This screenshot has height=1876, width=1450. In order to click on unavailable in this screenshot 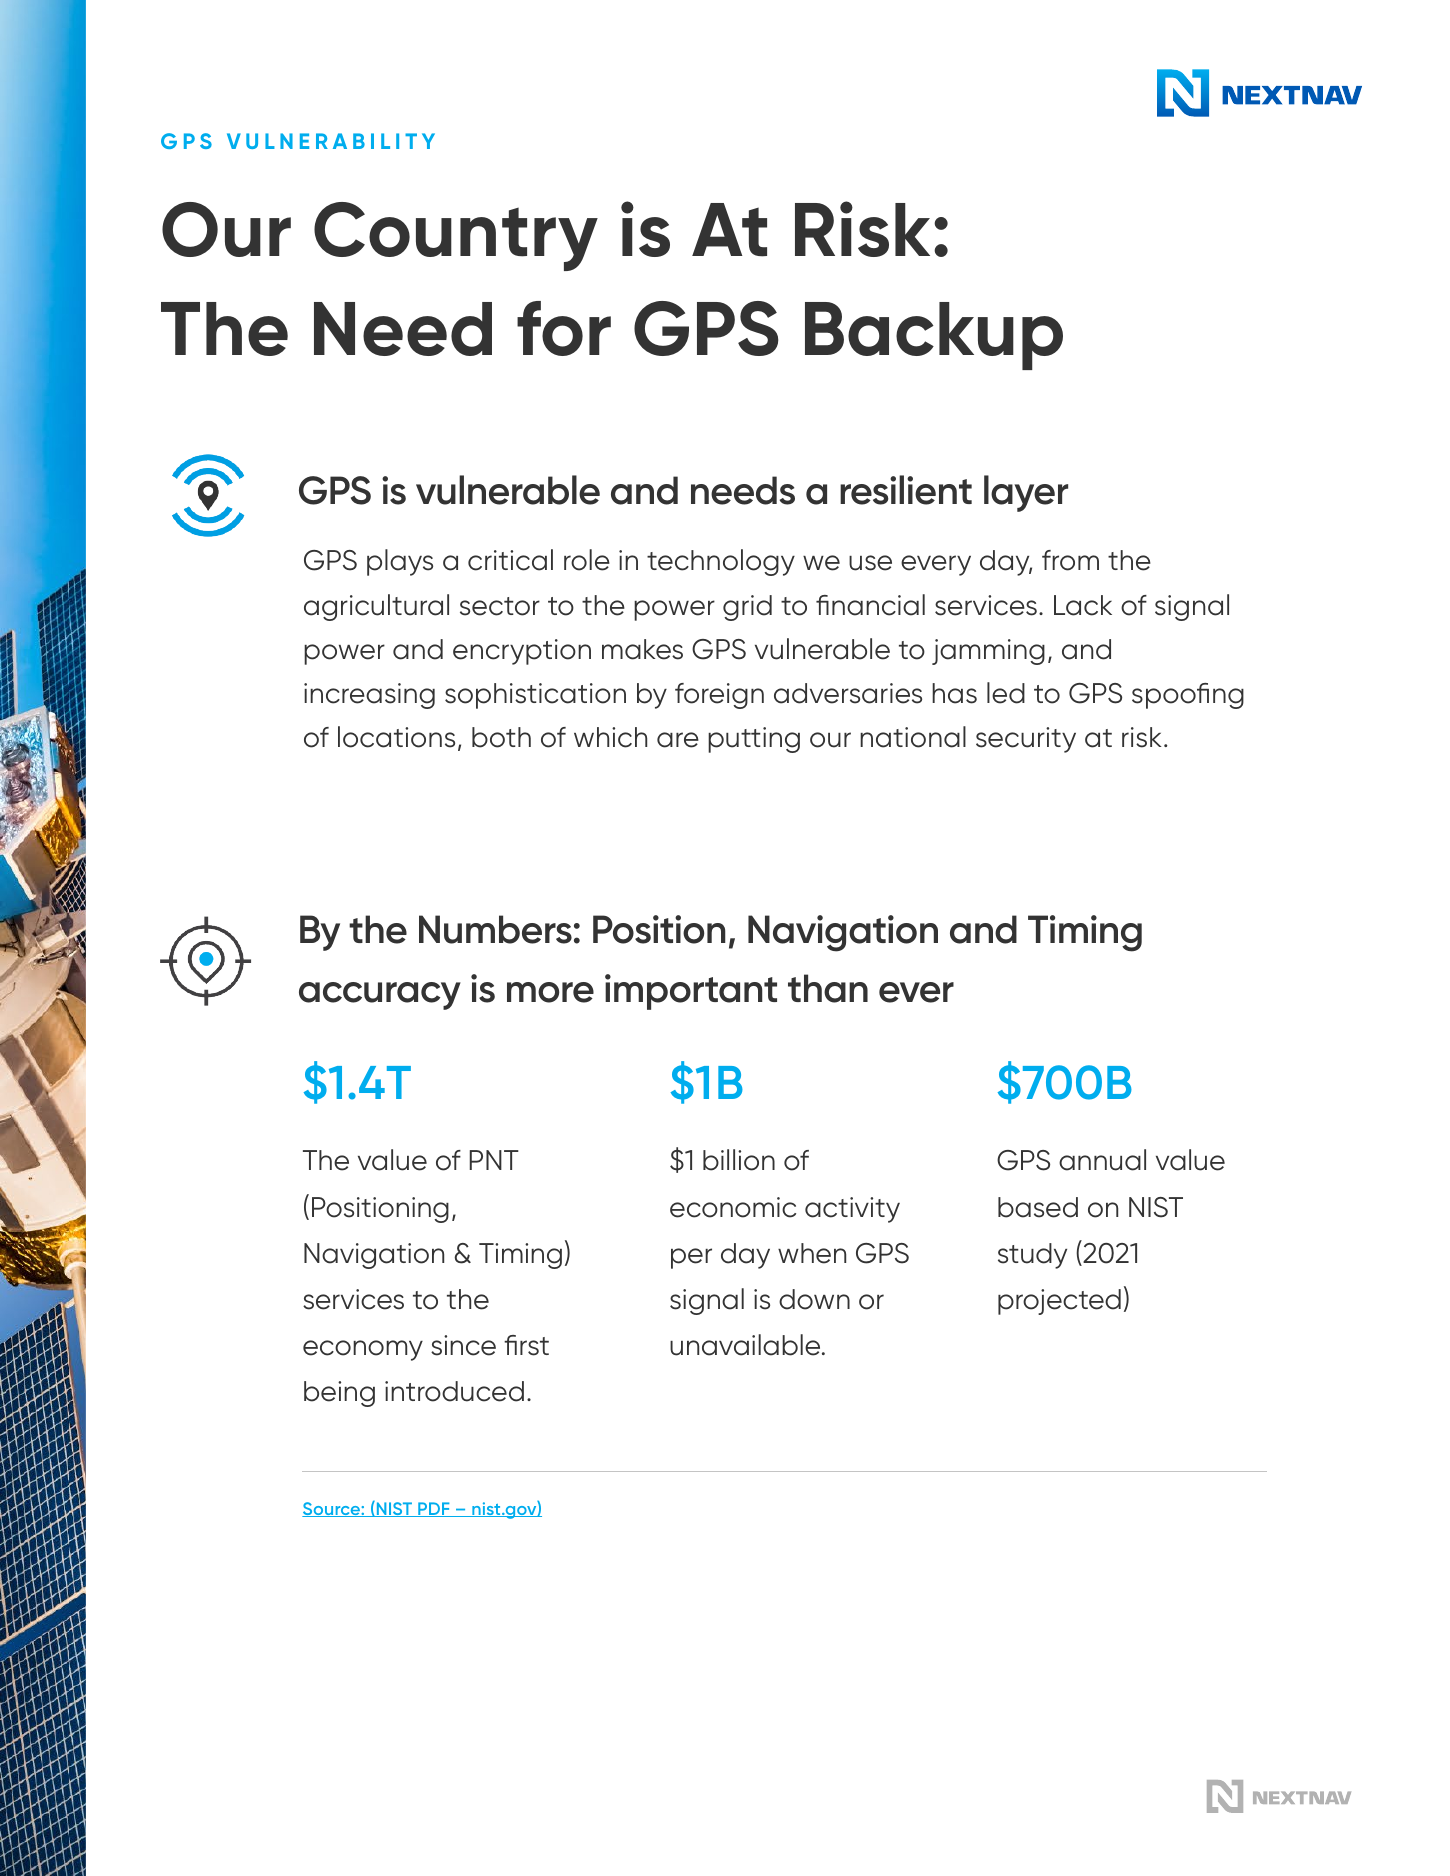, I will do `click(746, 1345)`.
